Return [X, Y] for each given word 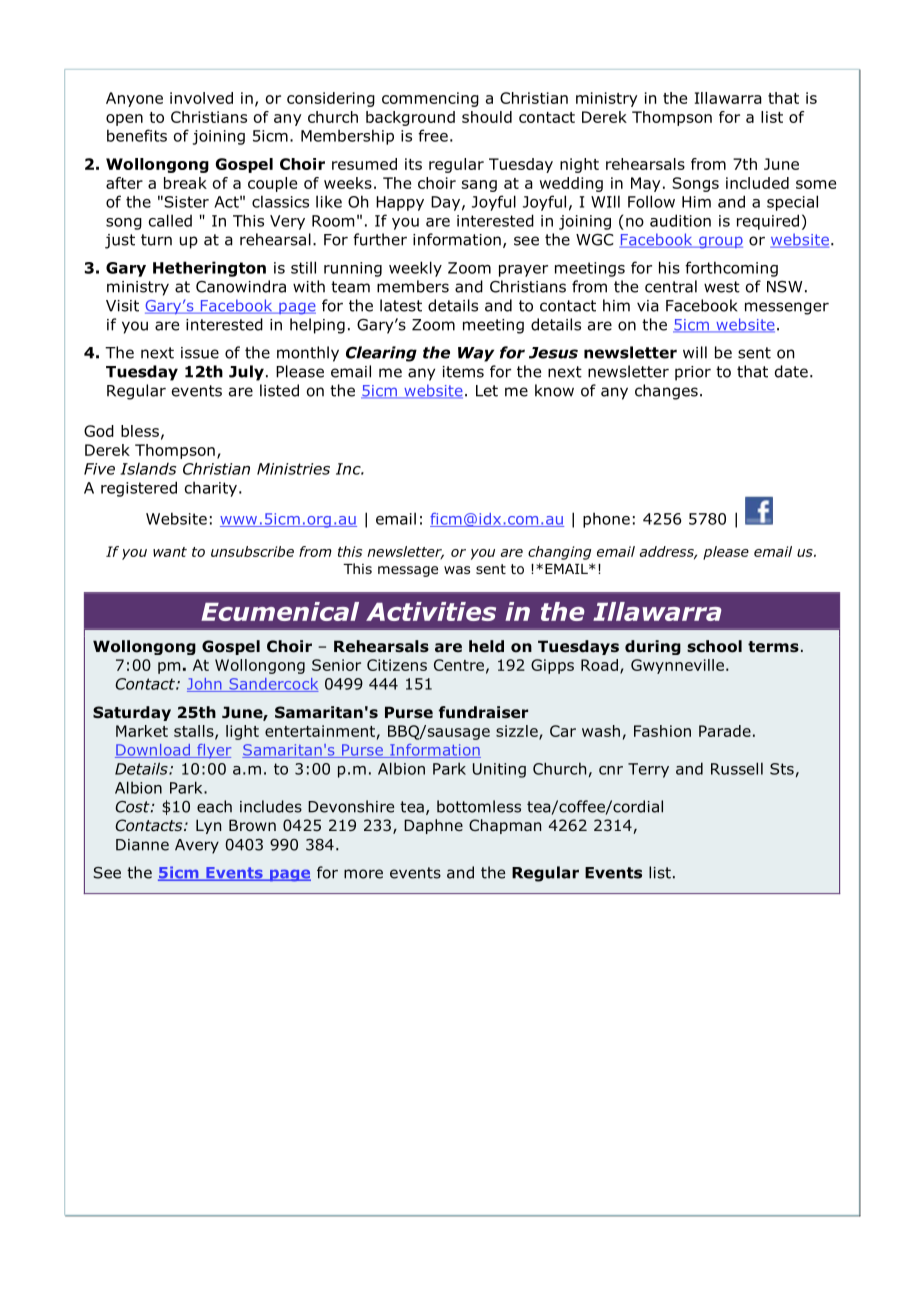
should [487, 117]
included [757, 183]
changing [559, 553]
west [722, 287]
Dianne [142, 845]
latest [401, 305]
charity [211, 489]
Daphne [433, 826]
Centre [459, 665]
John [205, 685]
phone [606, 520]
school [714, 646]
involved [201, 98]
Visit [122, 306]
